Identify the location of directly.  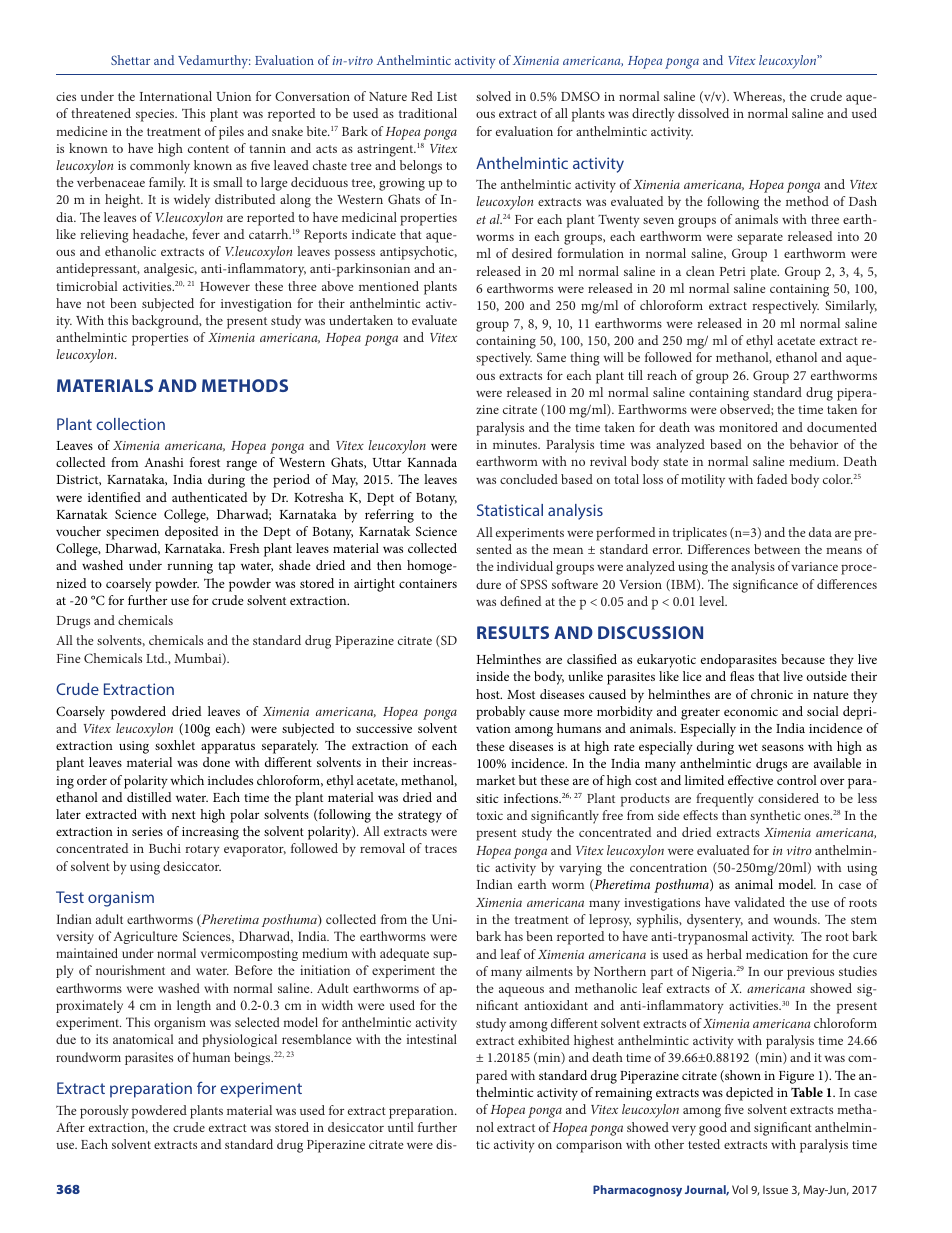
(653, 115).
